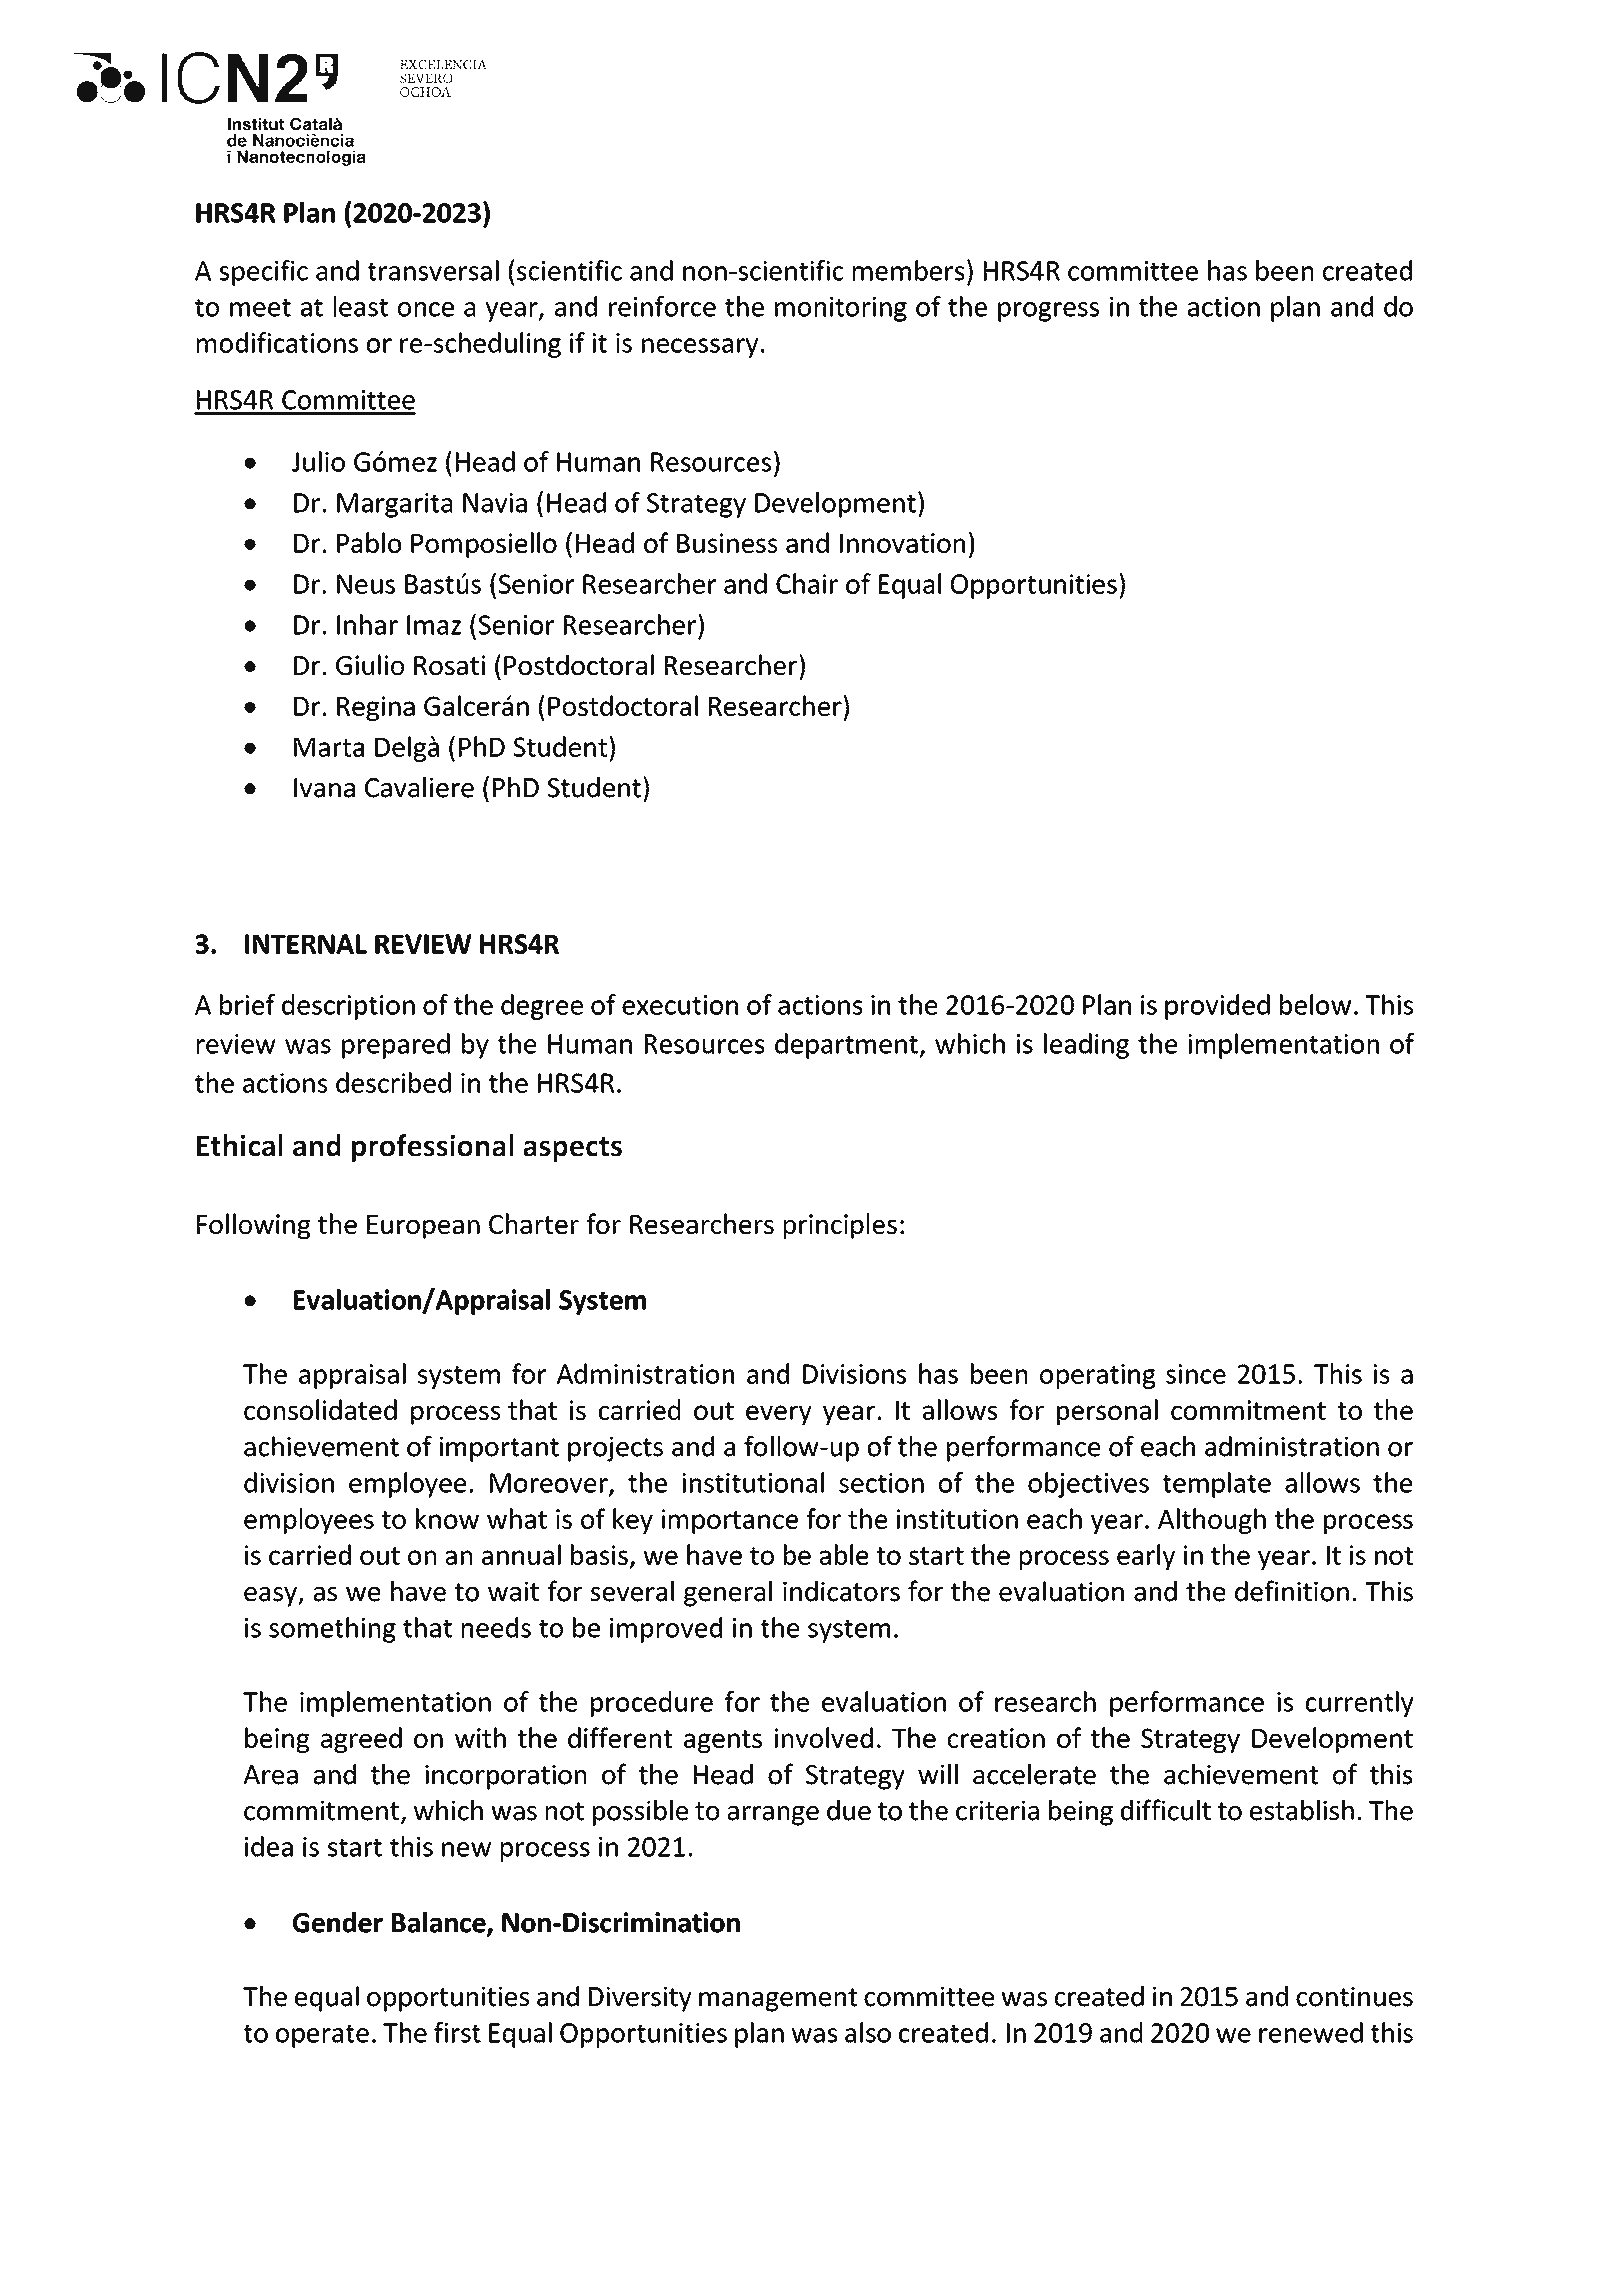  What do you see at coordinates (361, 306) in the screenshot?
I see `least` at bounding box center [361, 306].
